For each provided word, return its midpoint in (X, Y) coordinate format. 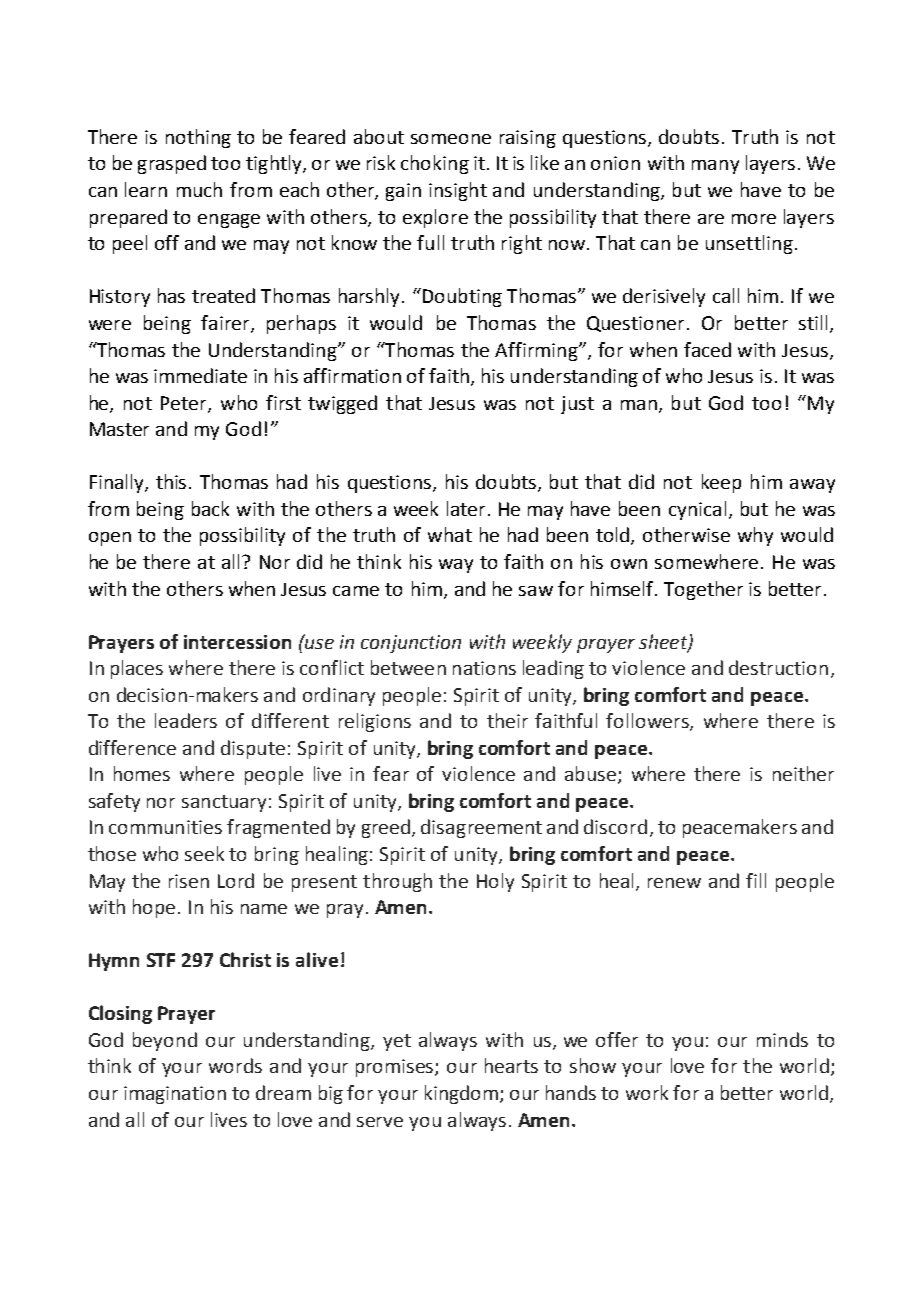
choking (435, 164)
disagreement (481, 828)
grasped (172, 164)
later (468, 508)
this (173, 481)
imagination (175, 1095)
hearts (511, 1065)
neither (803, 773)
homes (142, 773)
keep (721, 483)
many (715, 167)
